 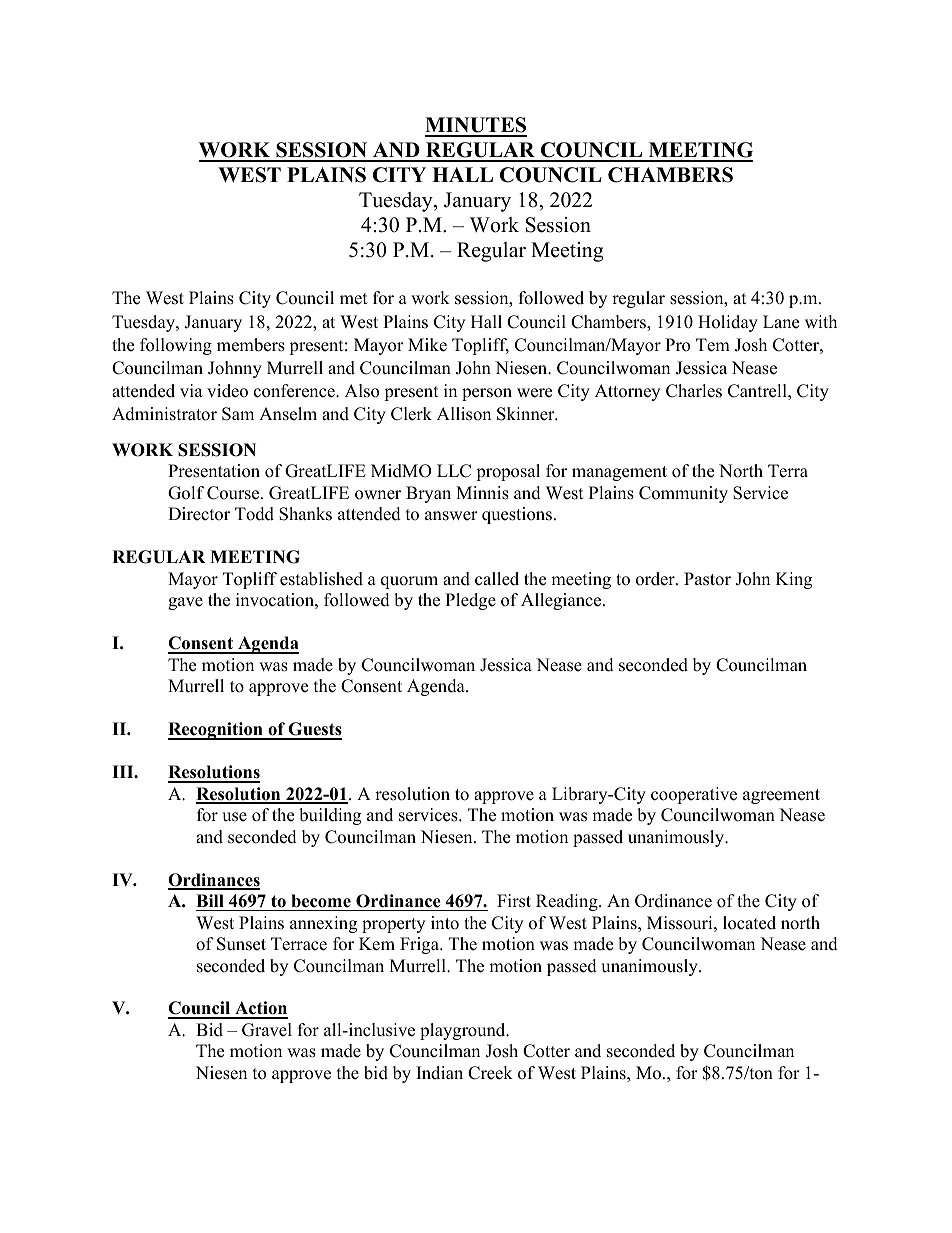 I want to click on Pastor, so click(x=707, y=579).
